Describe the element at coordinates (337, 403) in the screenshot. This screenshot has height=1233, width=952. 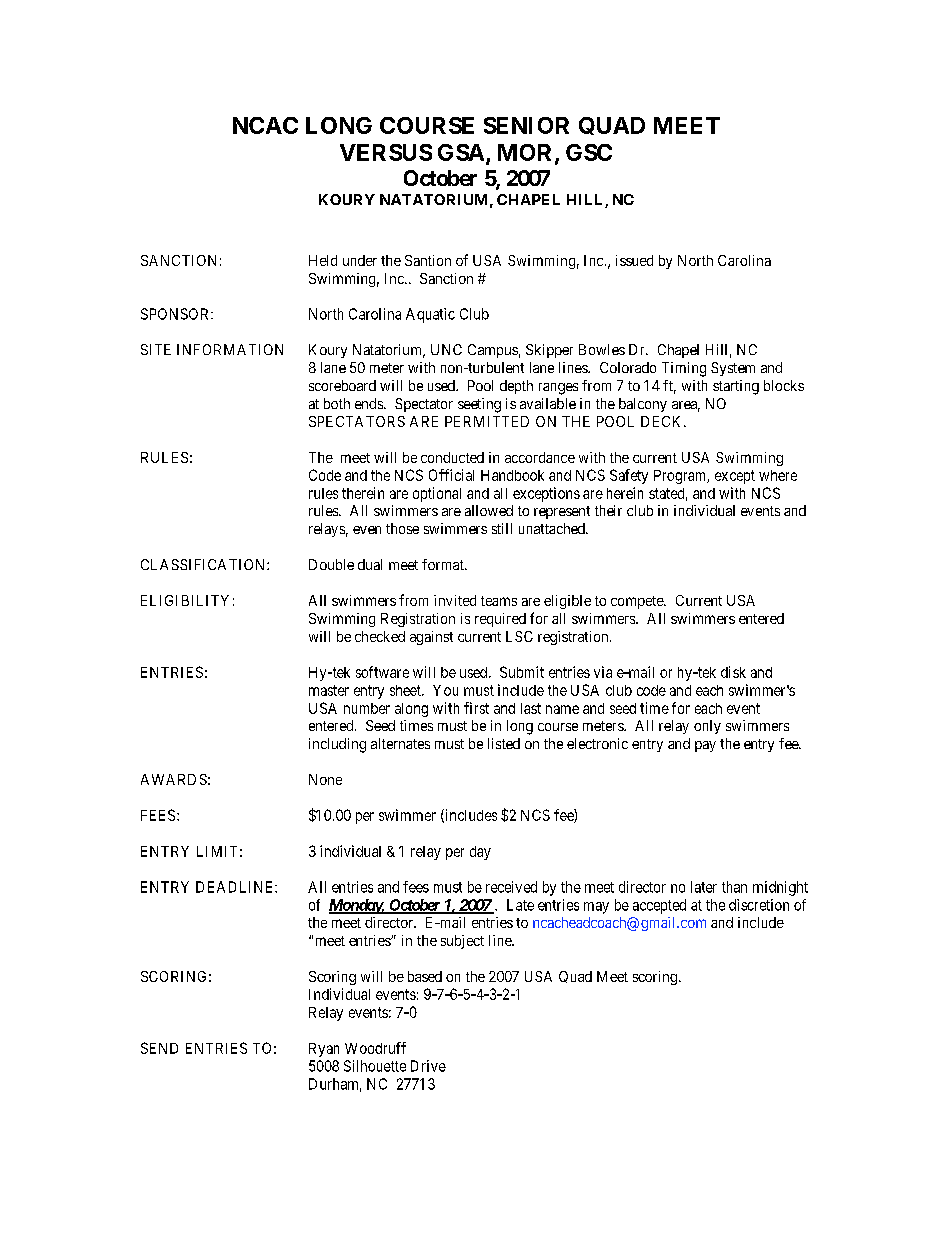
I see `both` at that location.
